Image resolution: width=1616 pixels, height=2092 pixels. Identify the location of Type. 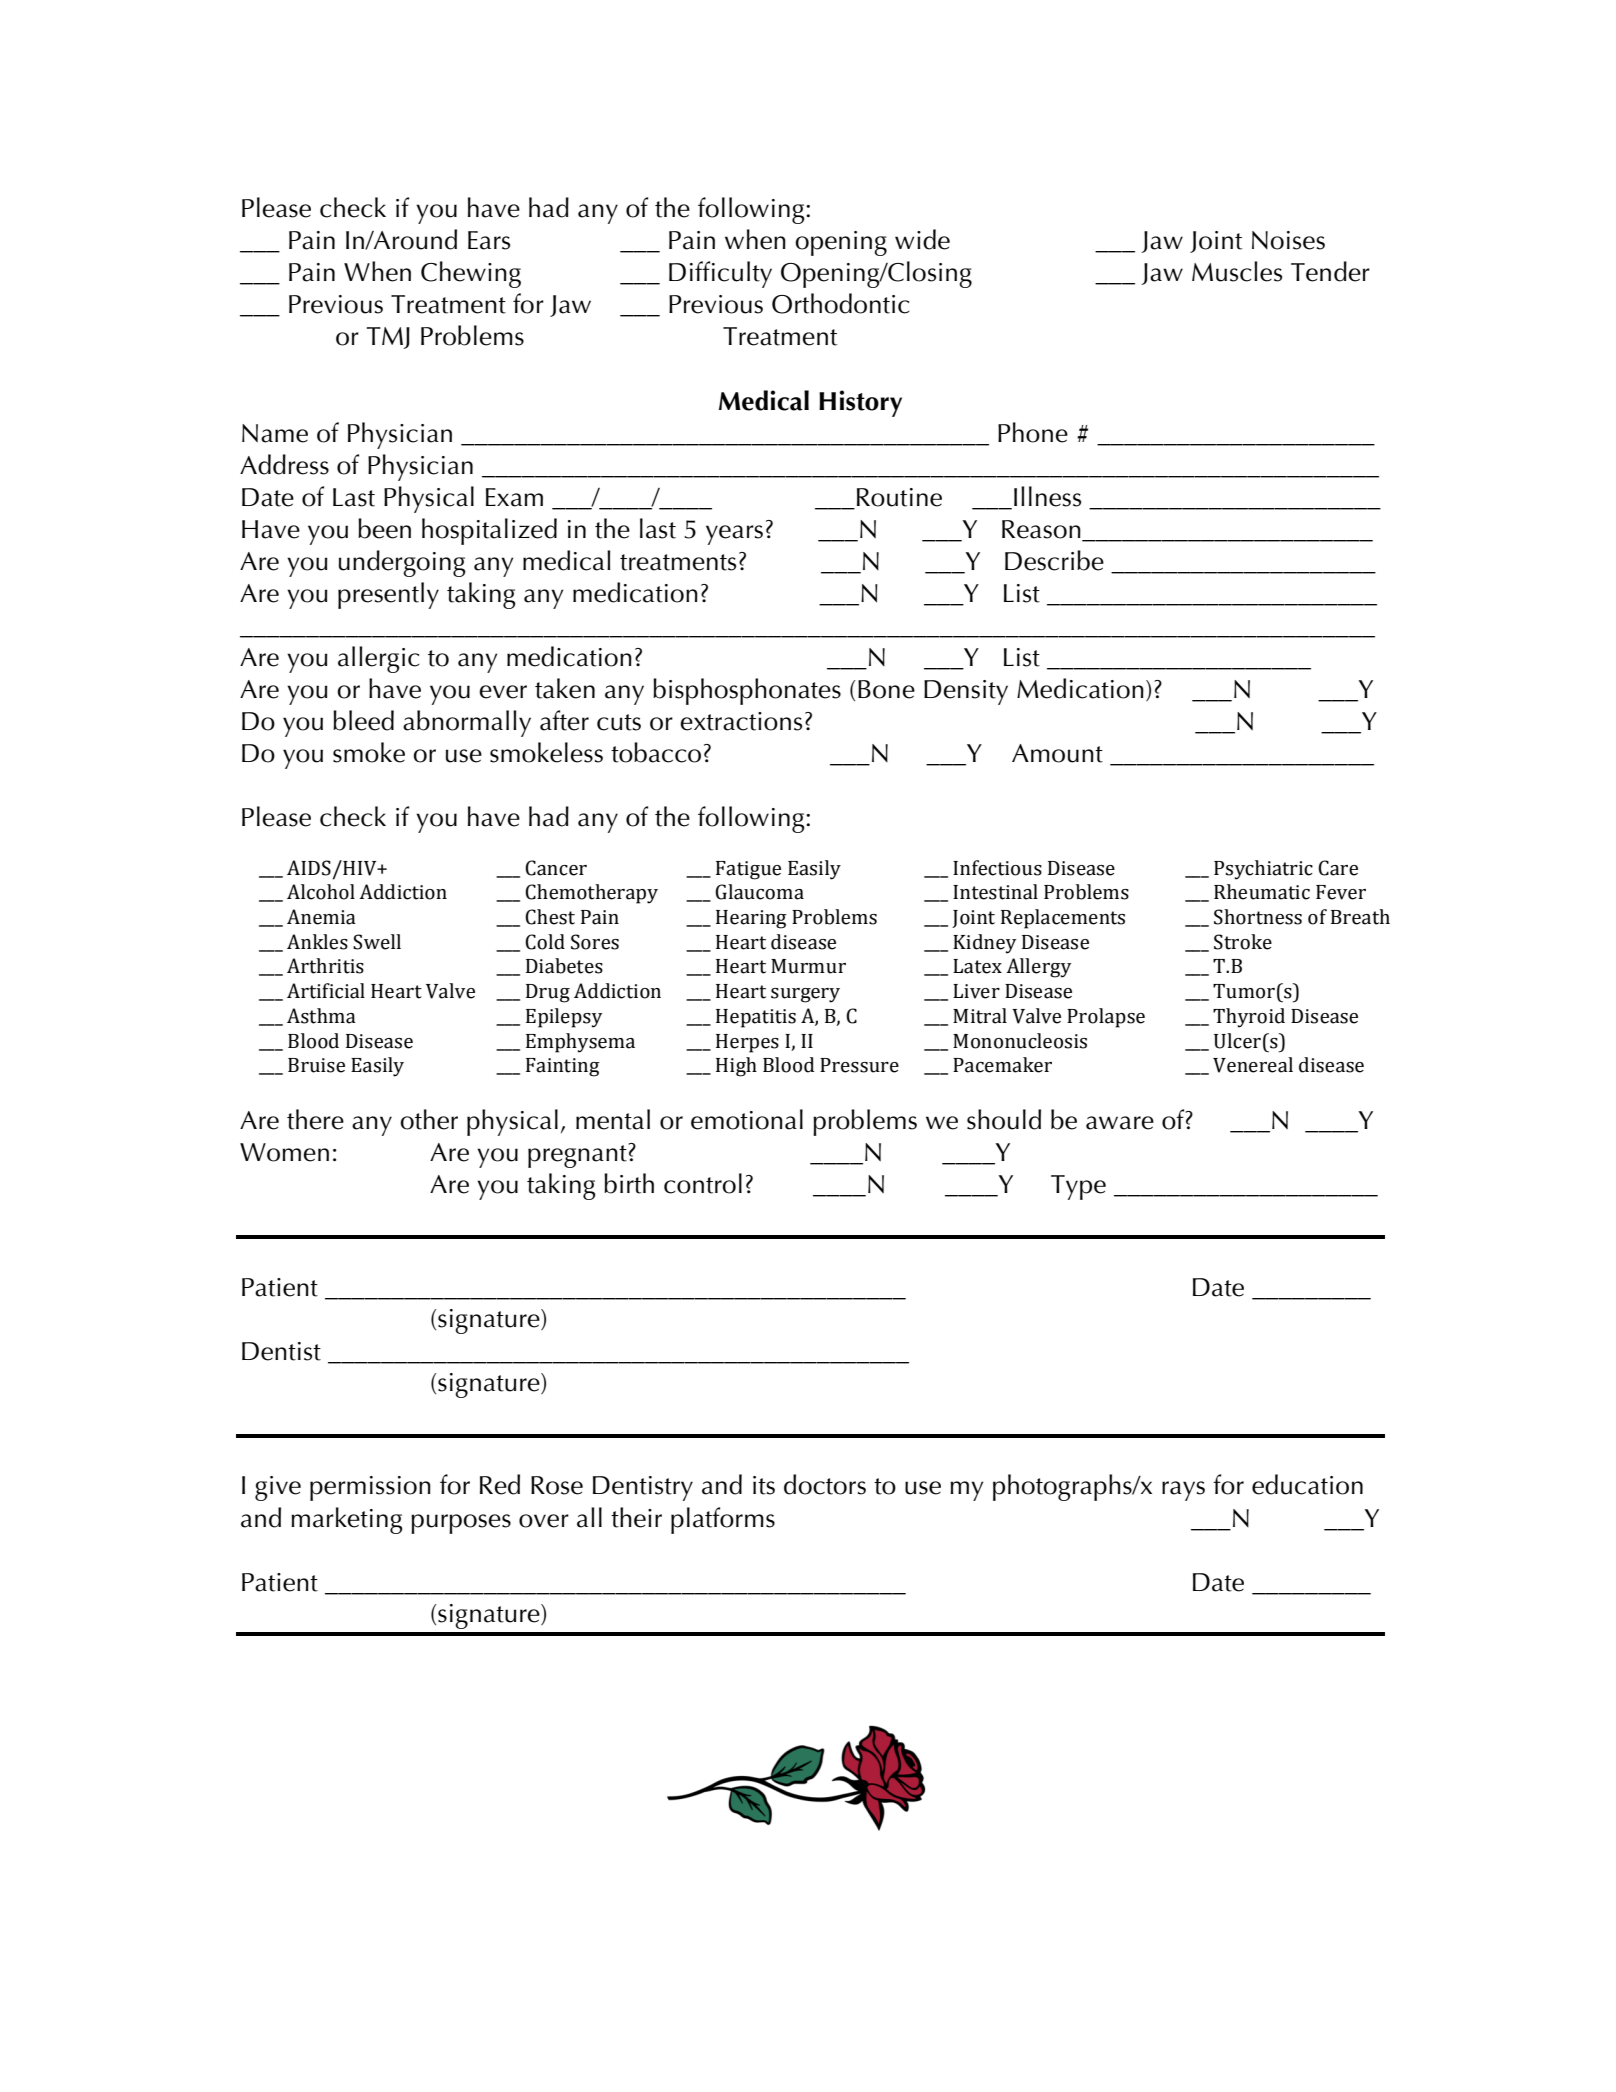
(1078, 1187).
